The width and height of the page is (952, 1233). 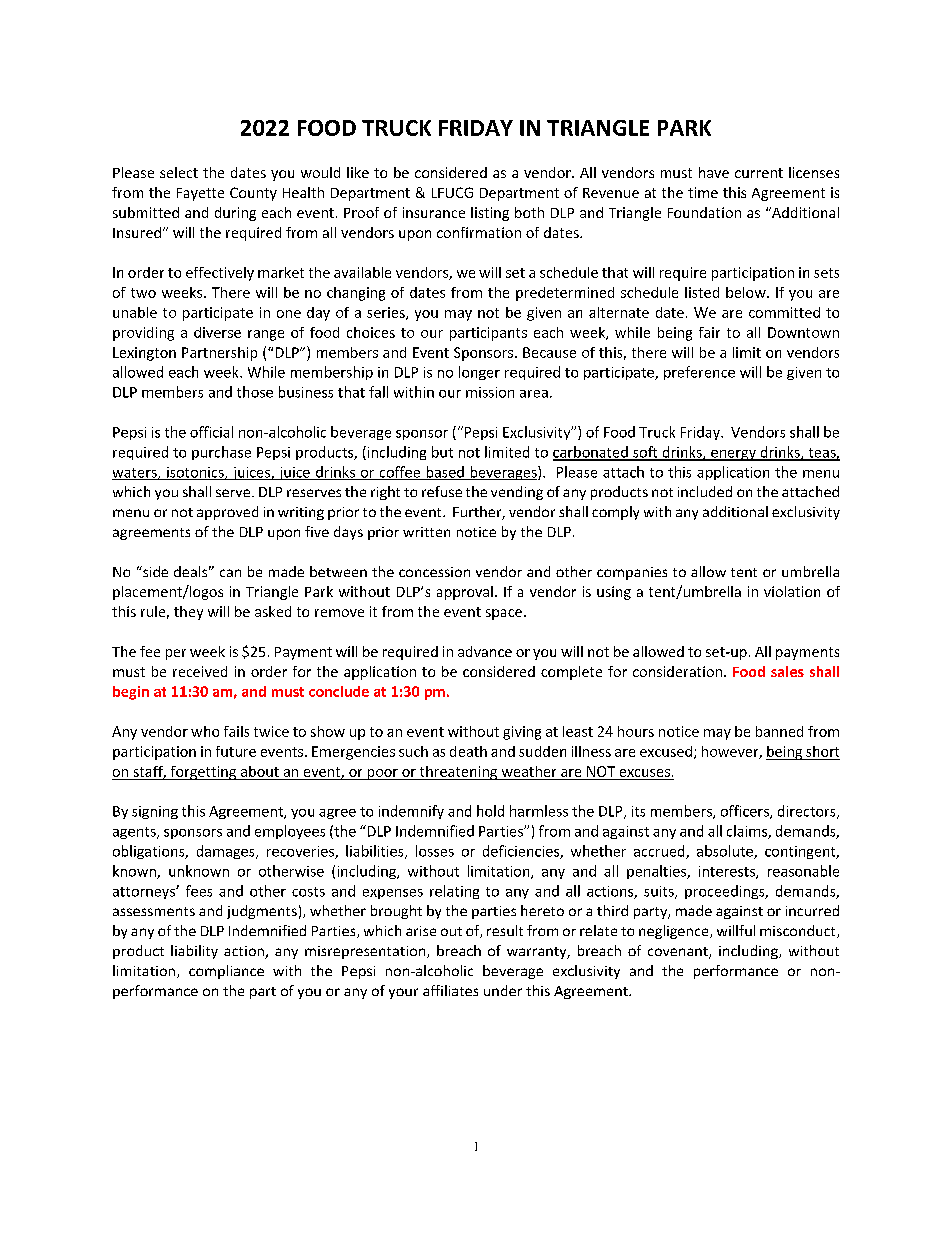 I want to click on who, so click(x=205, y=731).
